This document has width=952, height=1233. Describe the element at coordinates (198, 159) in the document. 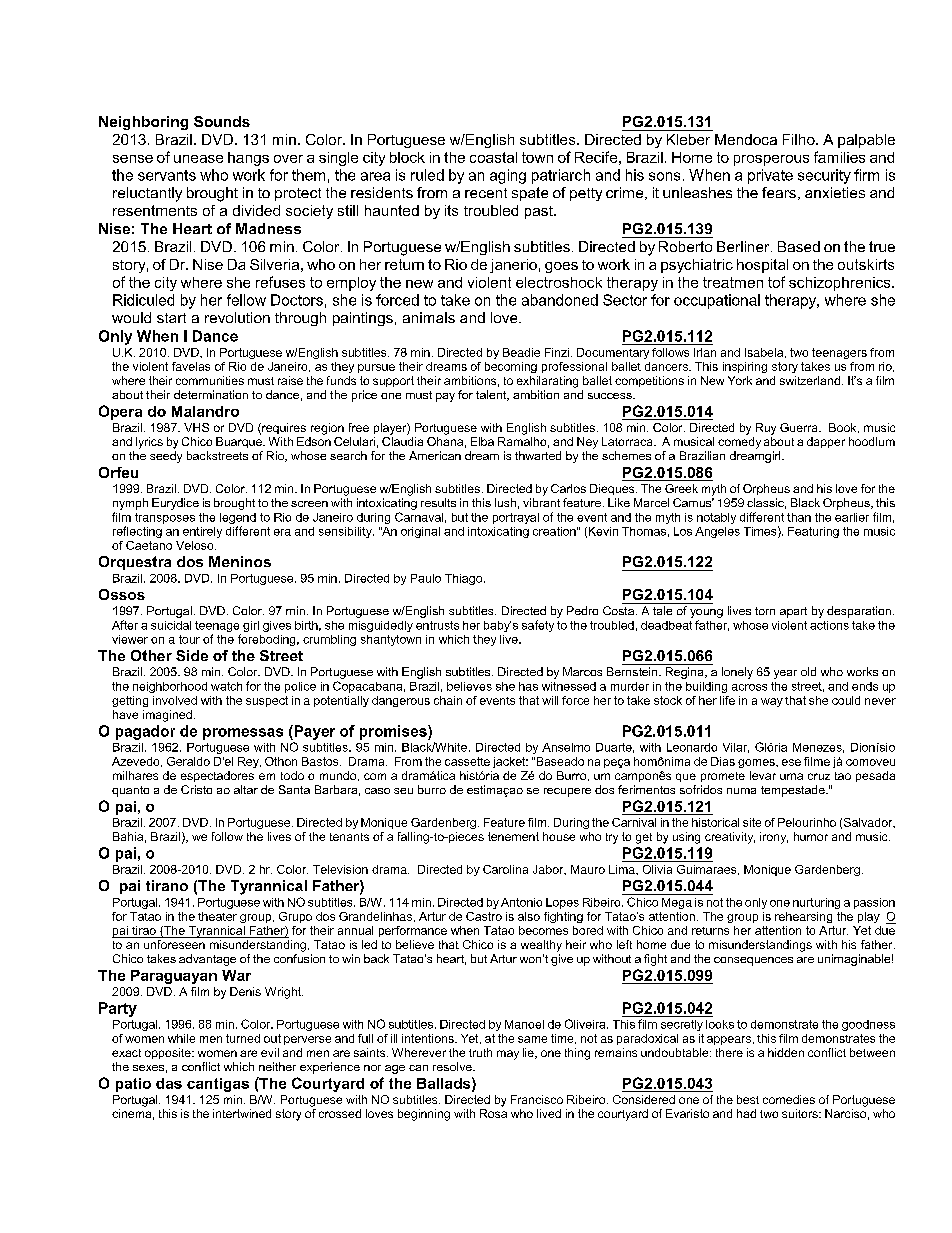

I see `unease` at that location.
